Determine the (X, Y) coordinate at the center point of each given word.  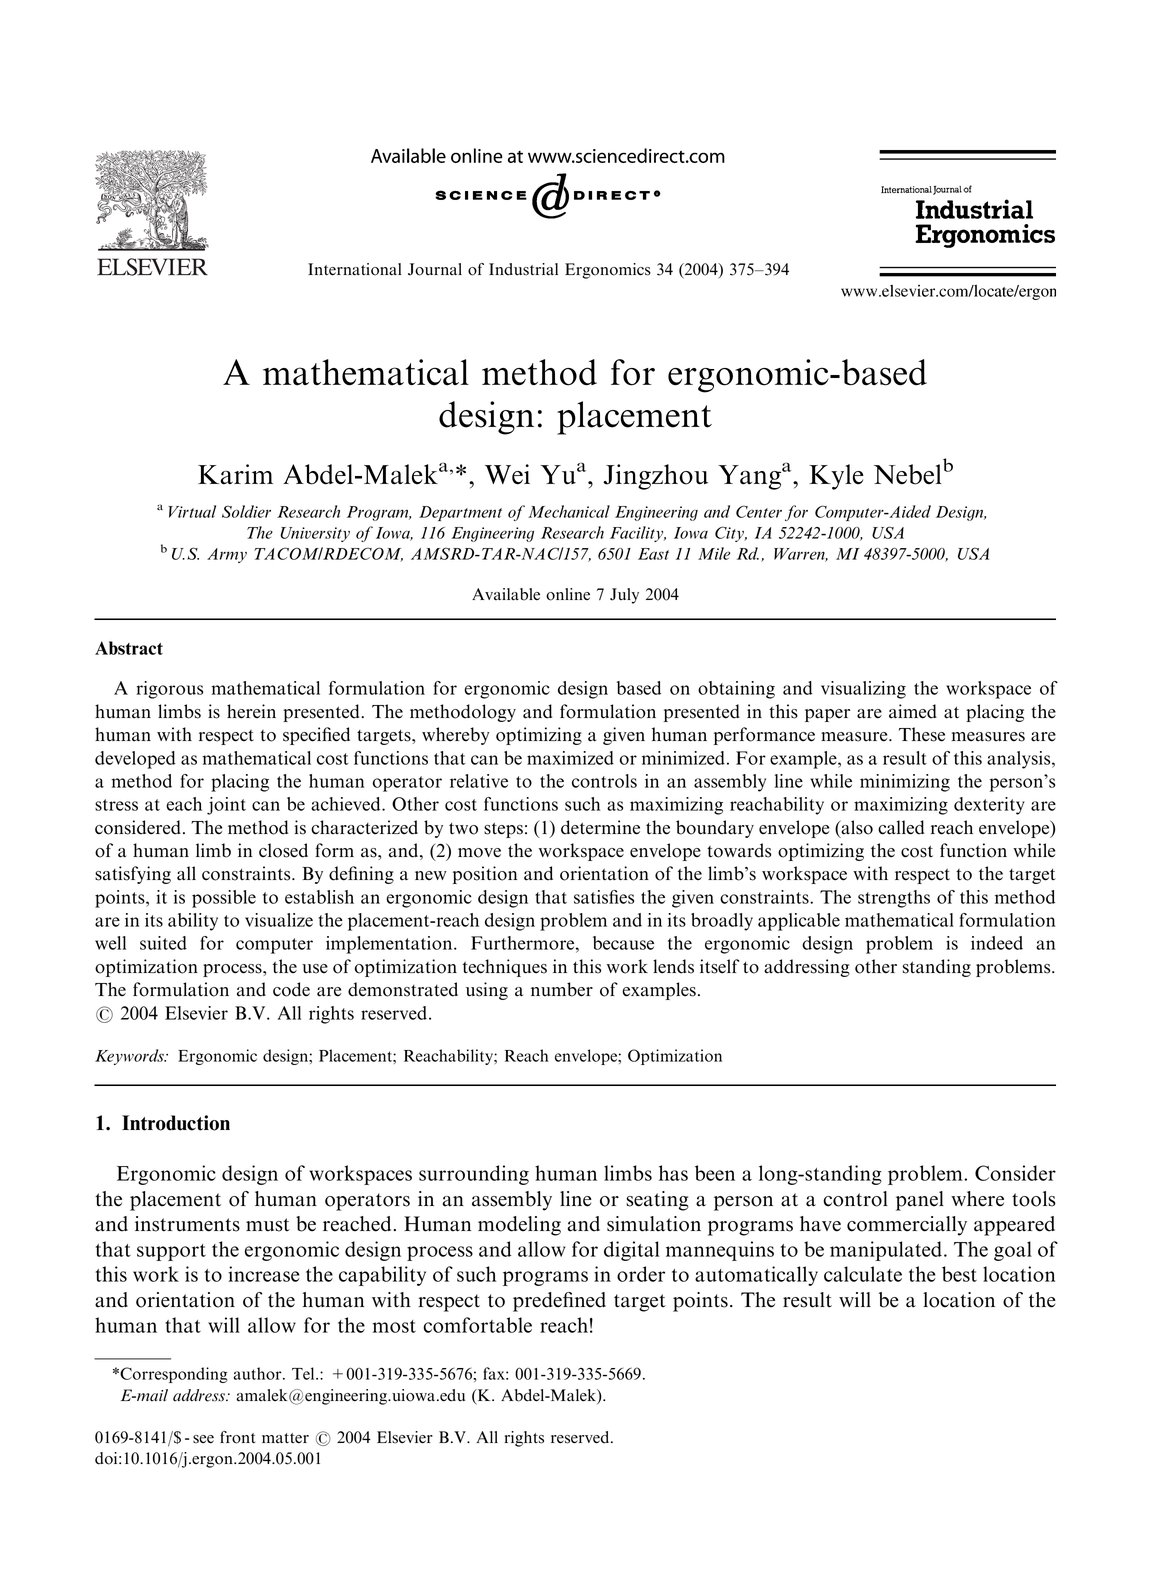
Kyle (836, 477)
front (237, 1437)
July (624, 596)
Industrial (523, 269)
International (354, 269)
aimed (913, 711)
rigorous (169, 690)
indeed (997, 943)
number (562, 989)
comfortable (477, 1325)
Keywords (130, 1057)
